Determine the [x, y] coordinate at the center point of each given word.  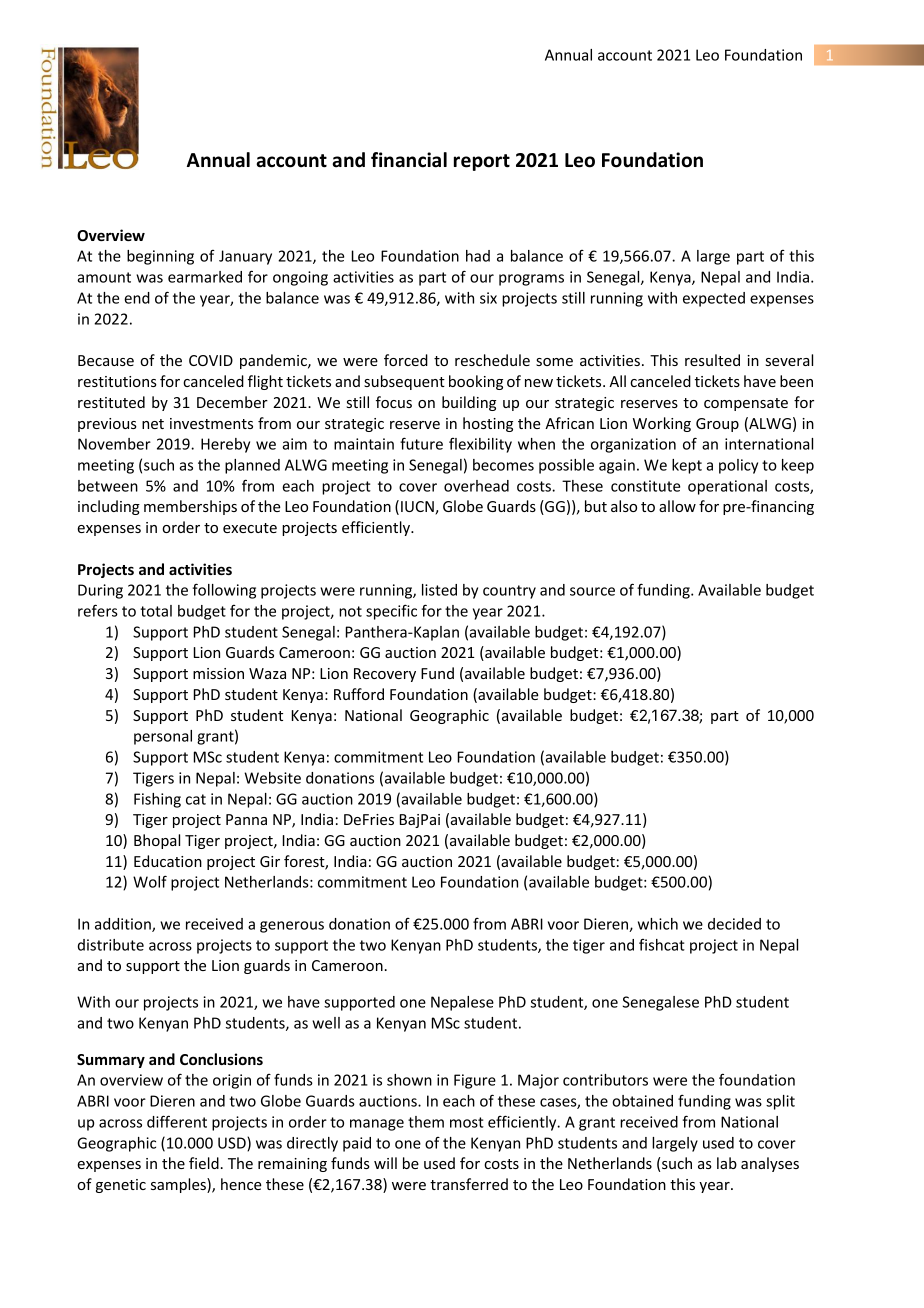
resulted [712, 360]
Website [272, 778]
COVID [211, 360]
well [326, 1023]
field [204, 1163]
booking [476, 382]
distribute [111, 945]
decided [734, 924]
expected [714, 299]
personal [163, 737]
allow [677, 506]
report [482, 162]
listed [439, 590]
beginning [160, 257]
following [224, 591]
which [658, 924]
